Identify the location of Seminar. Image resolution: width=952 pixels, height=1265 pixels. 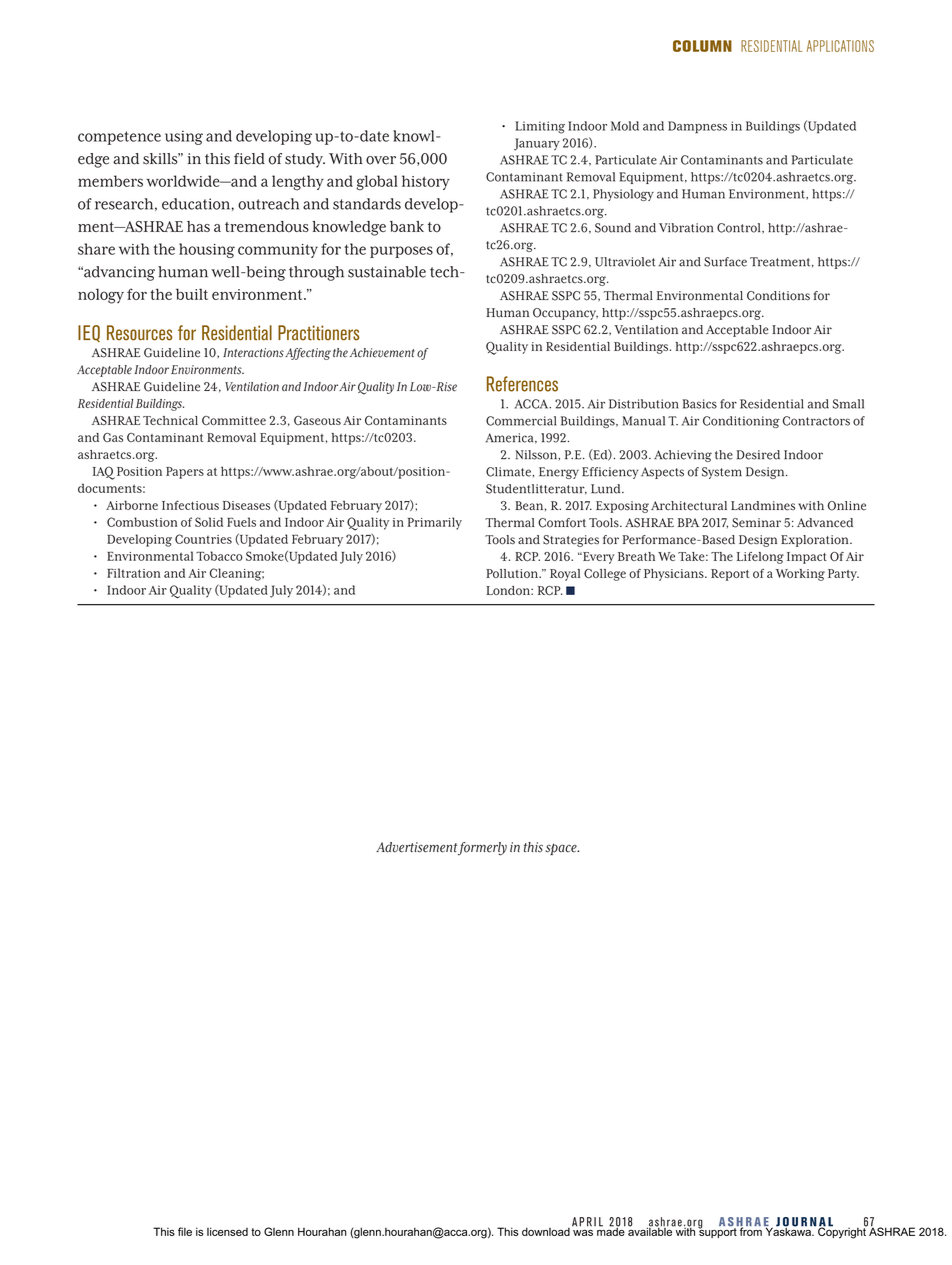
(756, 523).
